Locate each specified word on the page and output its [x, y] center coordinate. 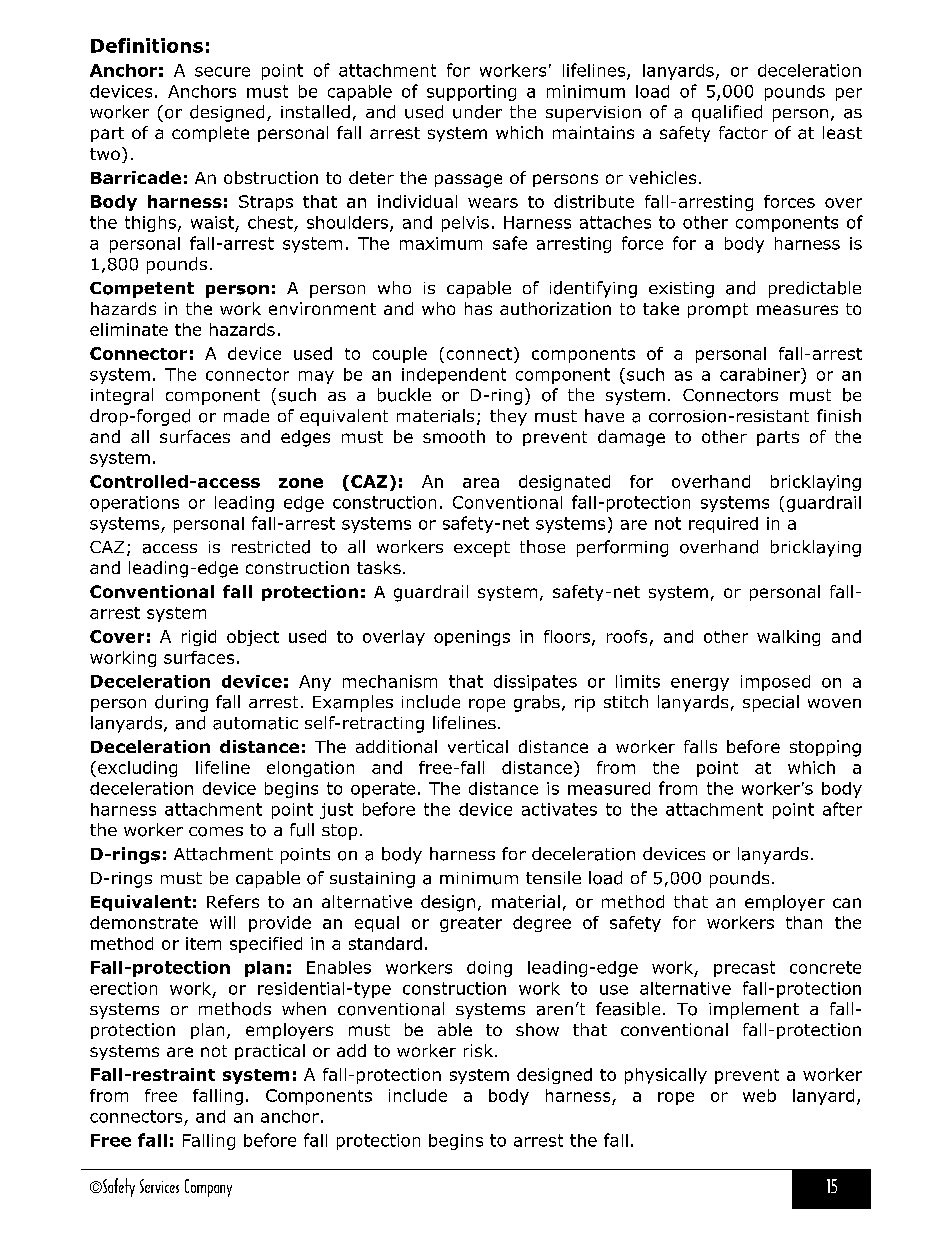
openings [472, 638]
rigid [199, 638]
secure [222, 72]
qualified [727, 113]
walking [788, 638]
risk [478, 1050]
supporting [471, 93]
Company [208, 1188]
